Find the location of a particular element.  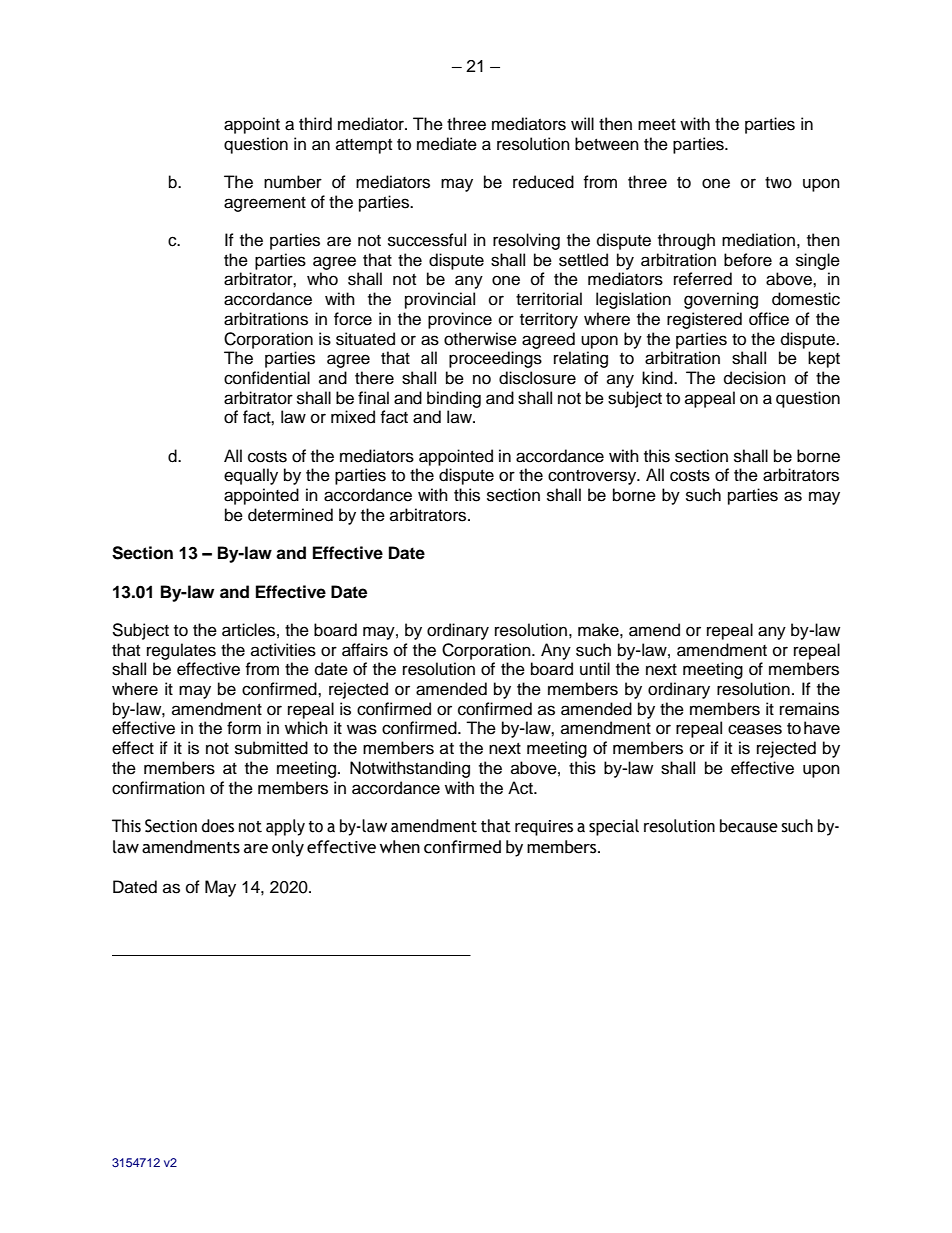

mediate is located at coordinates (447, 144).
